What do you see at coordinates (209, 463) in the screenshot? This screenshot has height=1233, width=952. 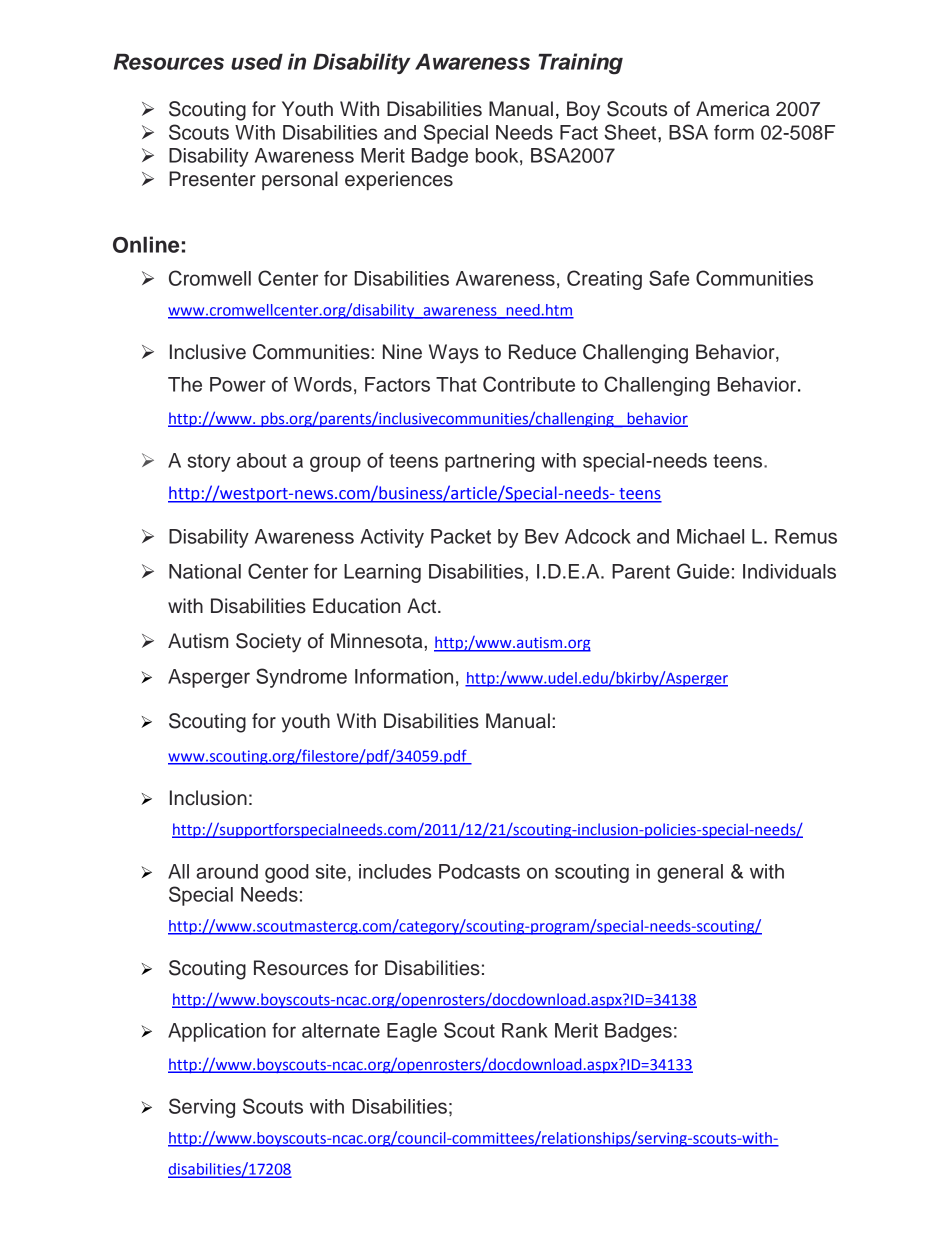 I see `story` at bounding box center [209, 463].
